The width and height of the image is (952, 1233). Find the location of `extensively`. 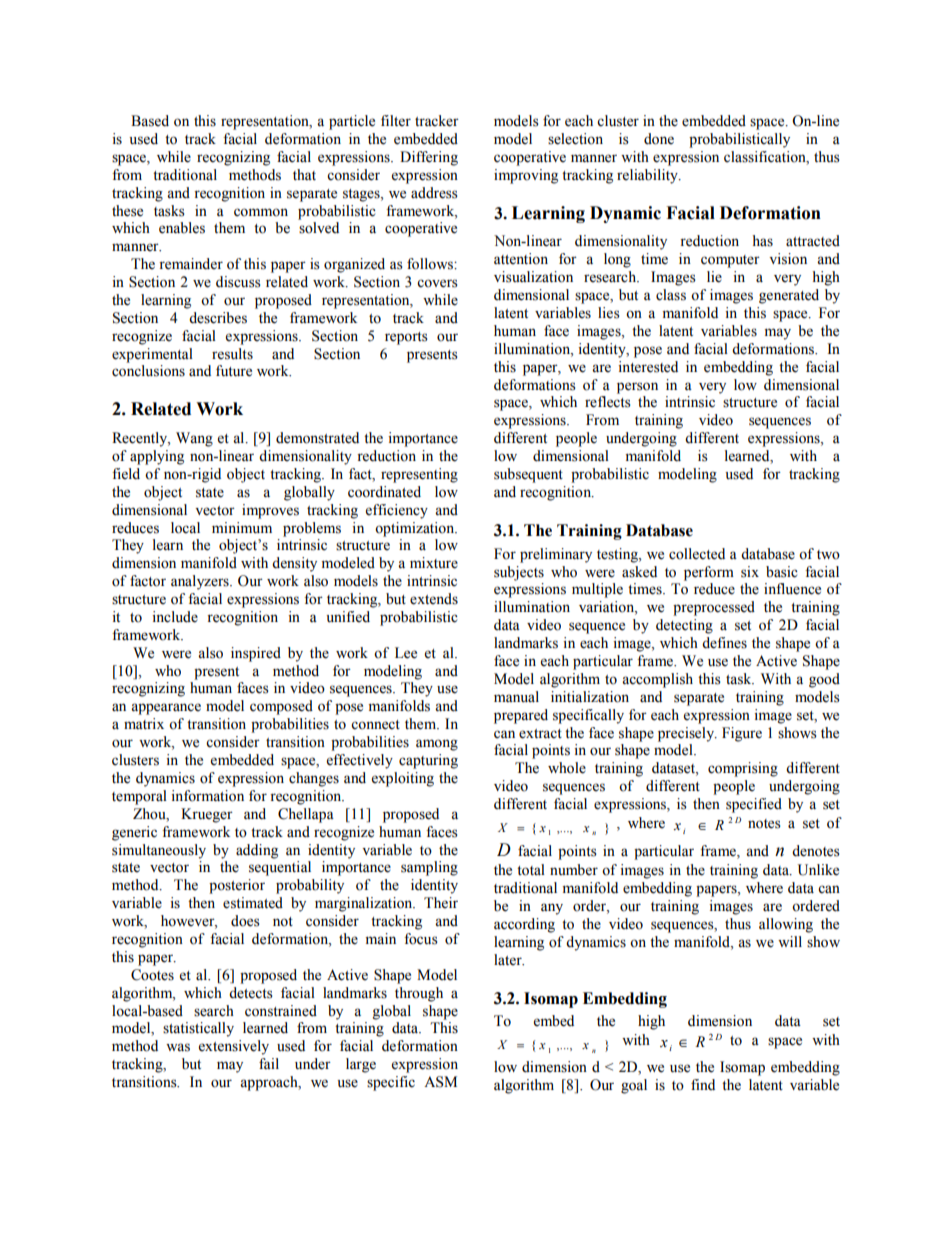

extensively is located at coordinates (234, 1047).
